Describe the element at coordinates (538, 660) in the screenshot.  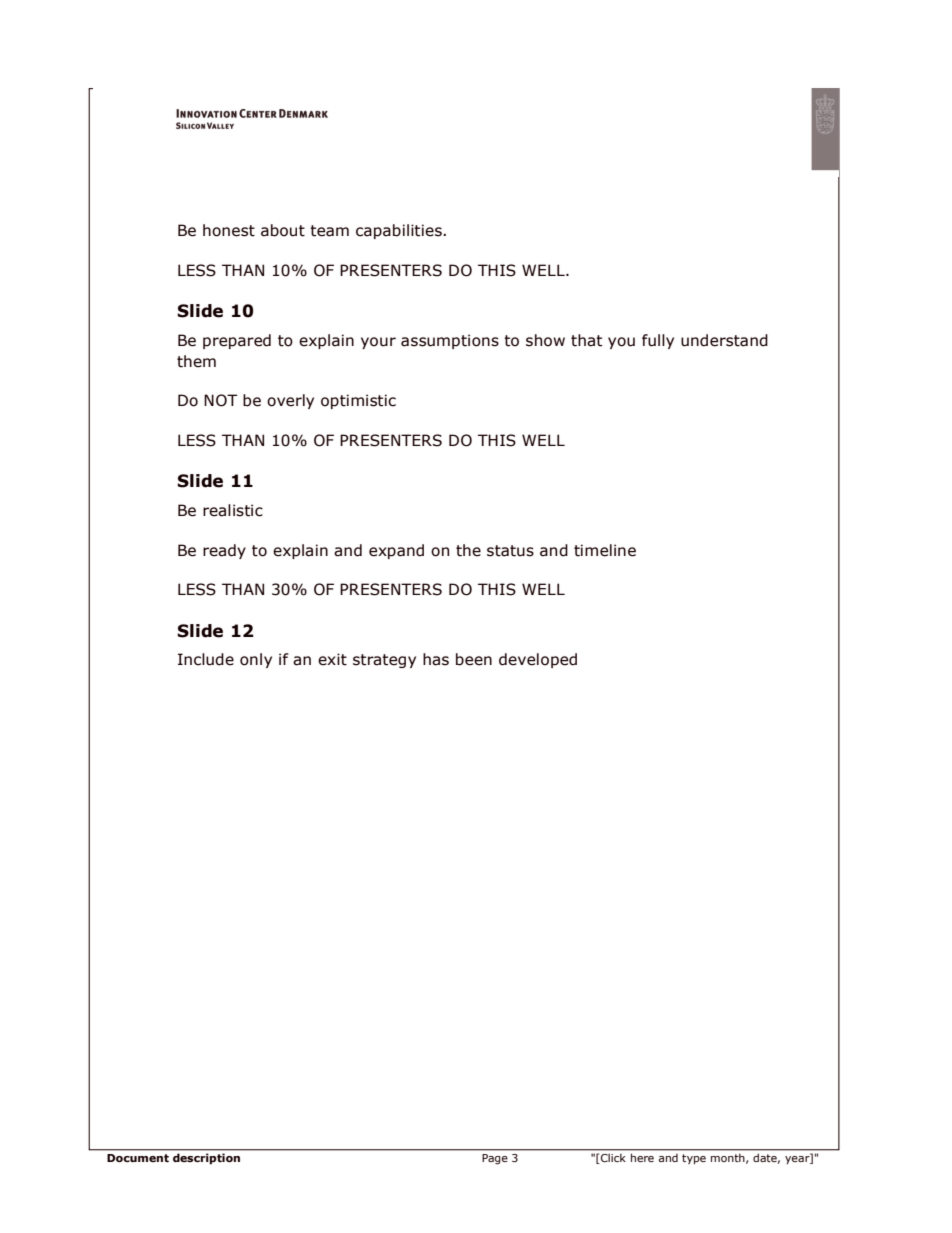
I see `developed` at that location.
